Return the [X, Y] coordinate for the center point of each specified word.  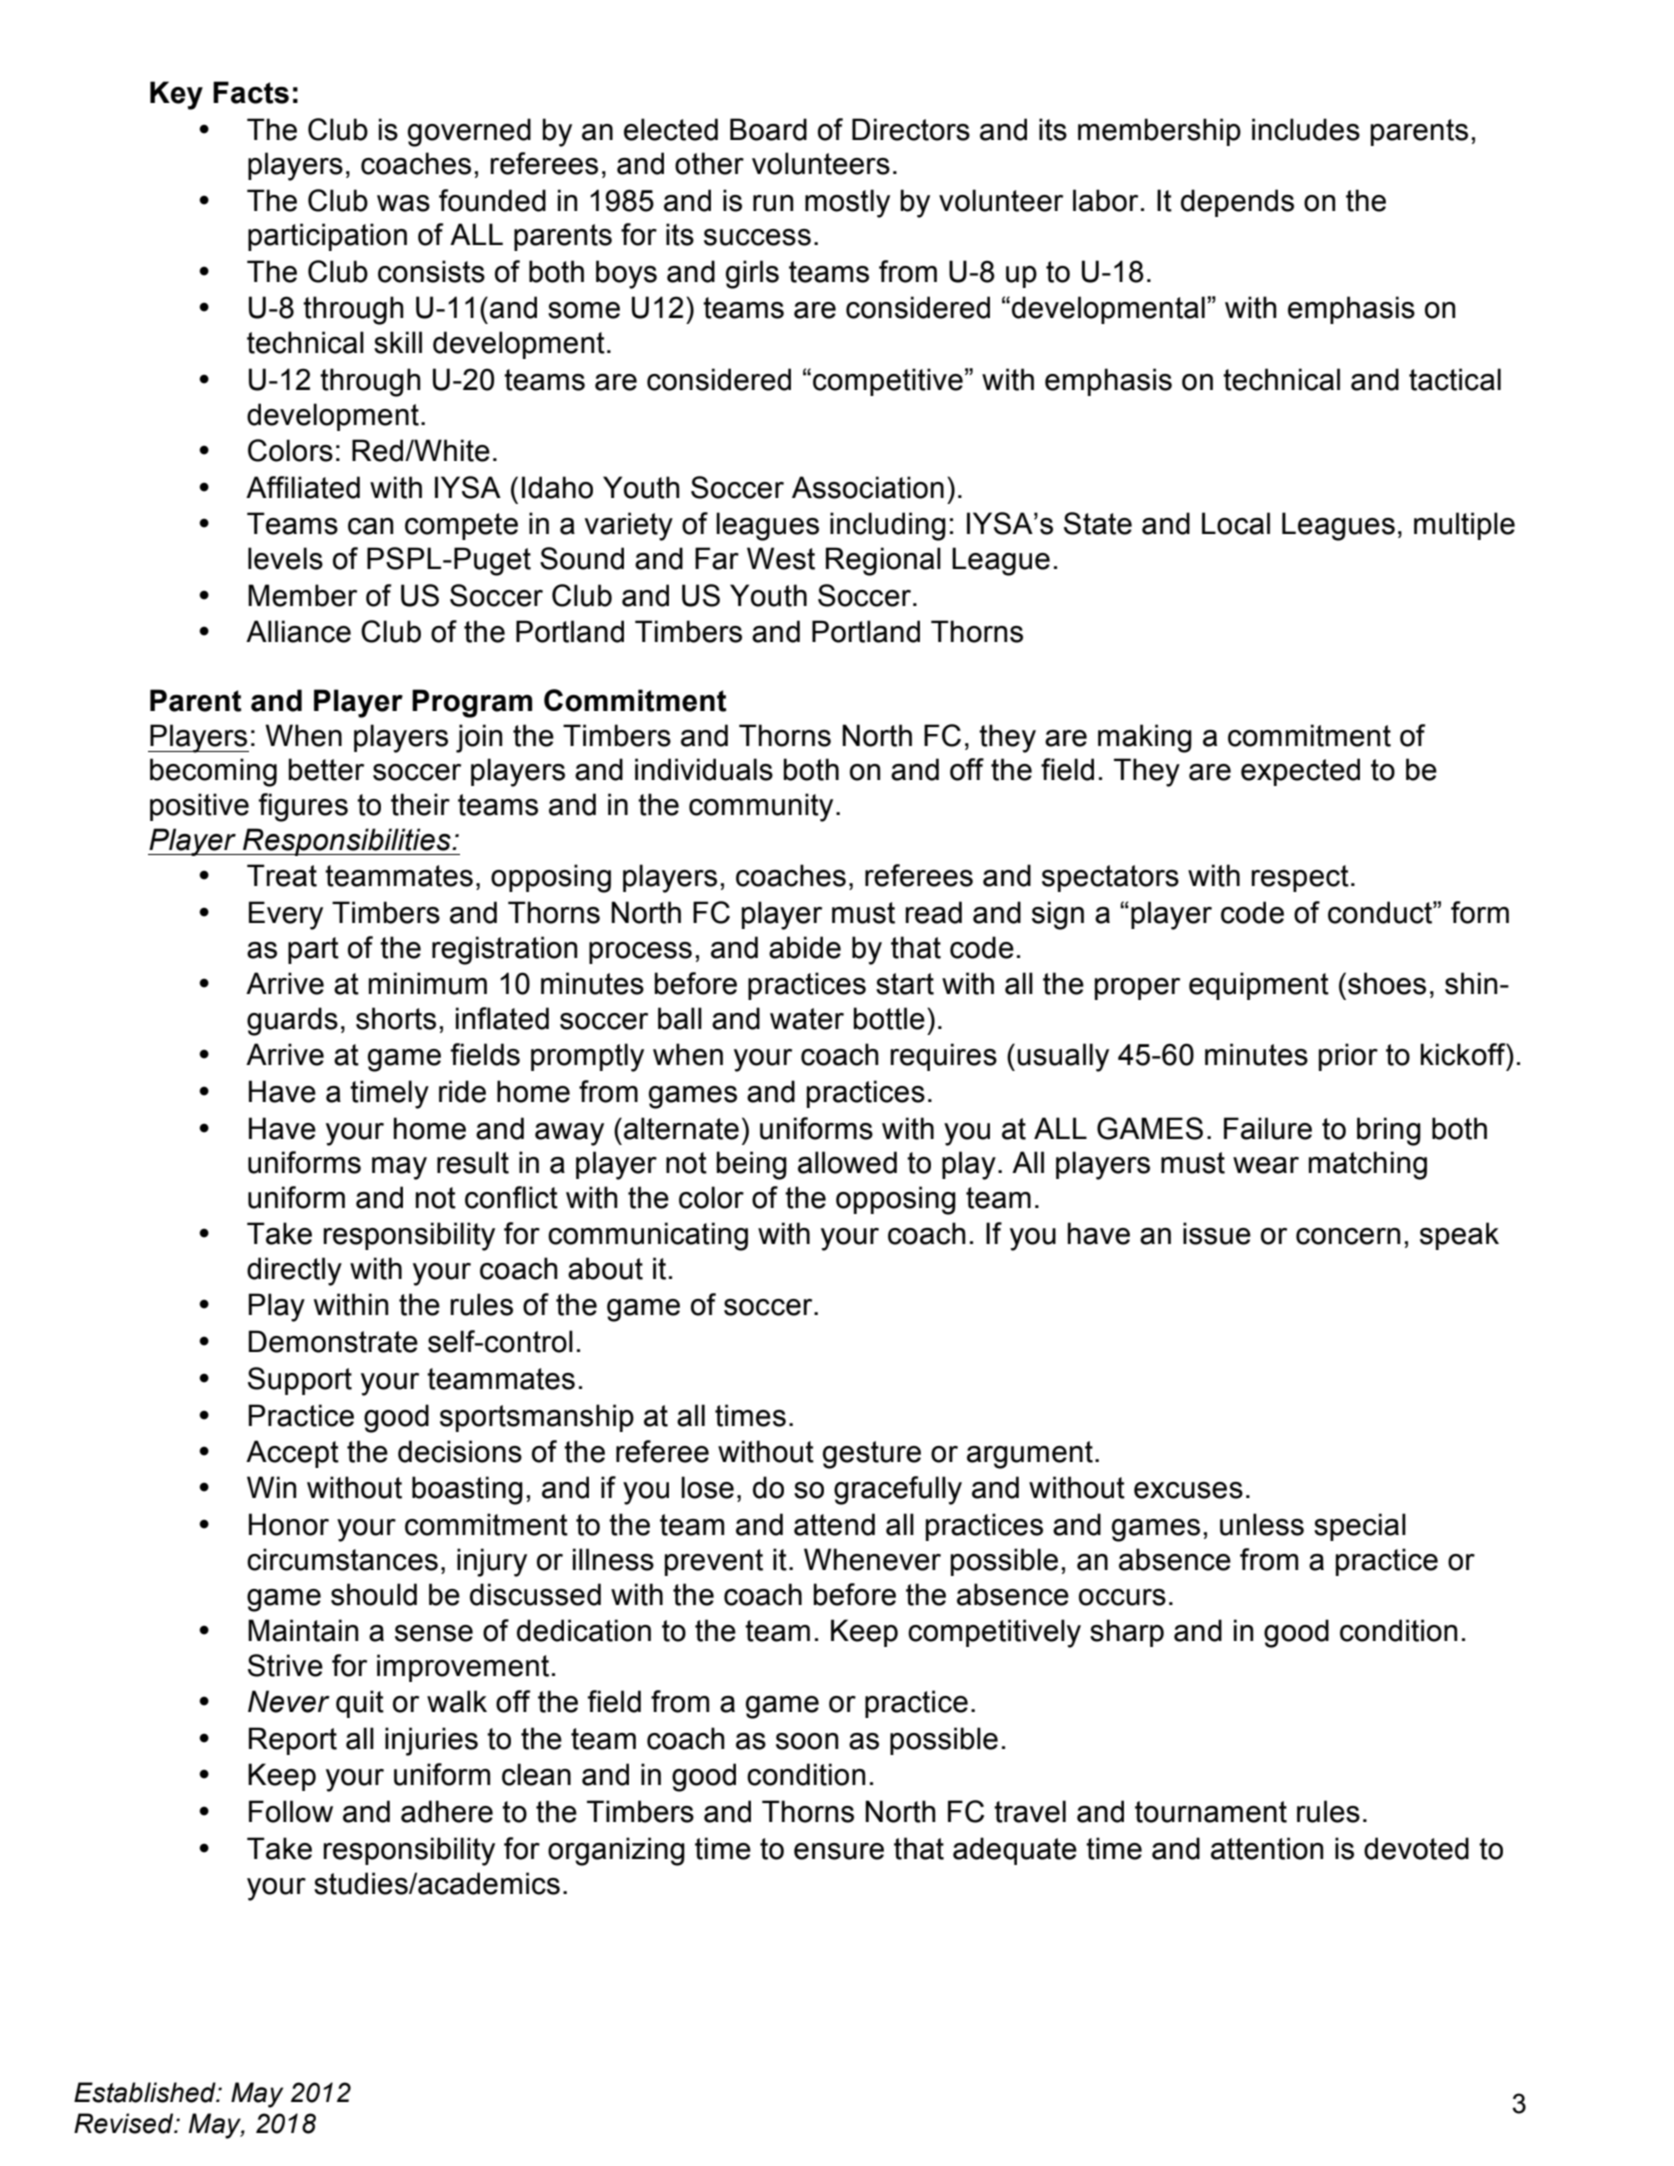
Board [768, 129]
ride [462, 1091]
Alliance [298, 631]
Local [1236, 523]
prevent [714, 1562]
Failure [1268, 1128]
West [781, 558]
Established [146, 2092]
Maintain [303, 1630]
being [752, 1165]
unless [1262, 1524]
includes [1306, 129]
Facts [251, 92]
